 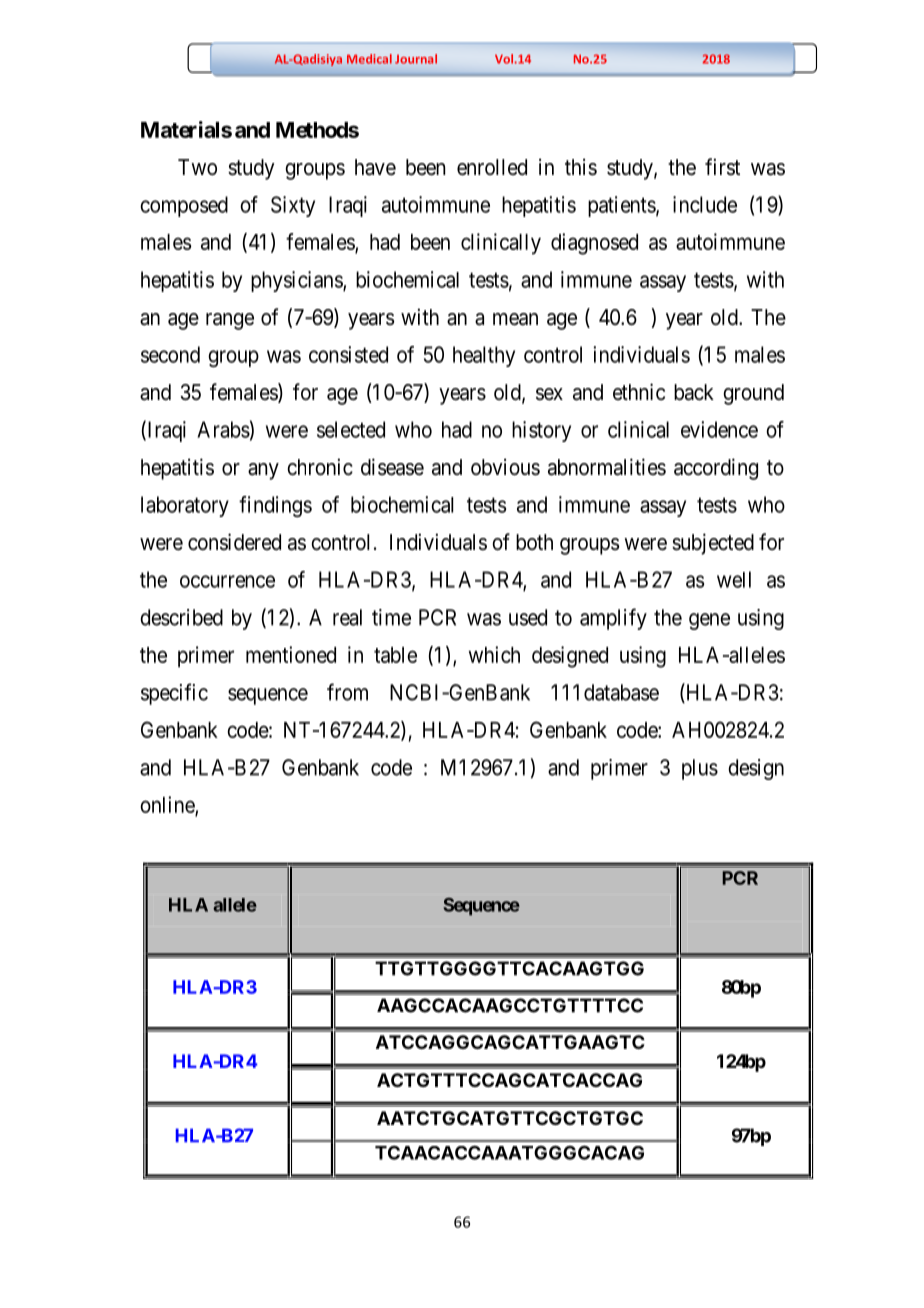 I want to click on plus, so click(x=700, y=769).
